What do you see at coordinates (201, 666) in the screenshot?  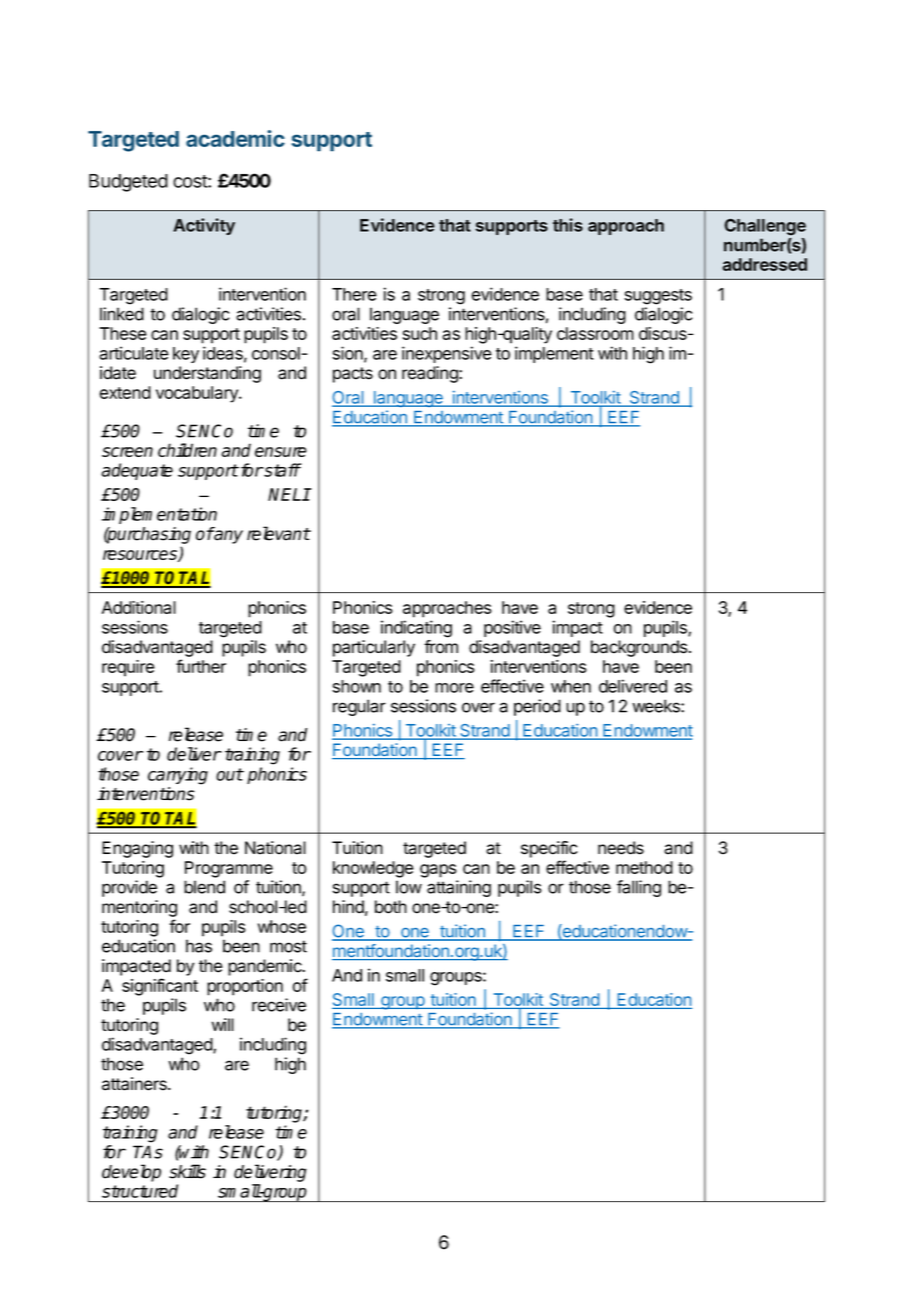 I see `further` at bounding box center [201, 666].
